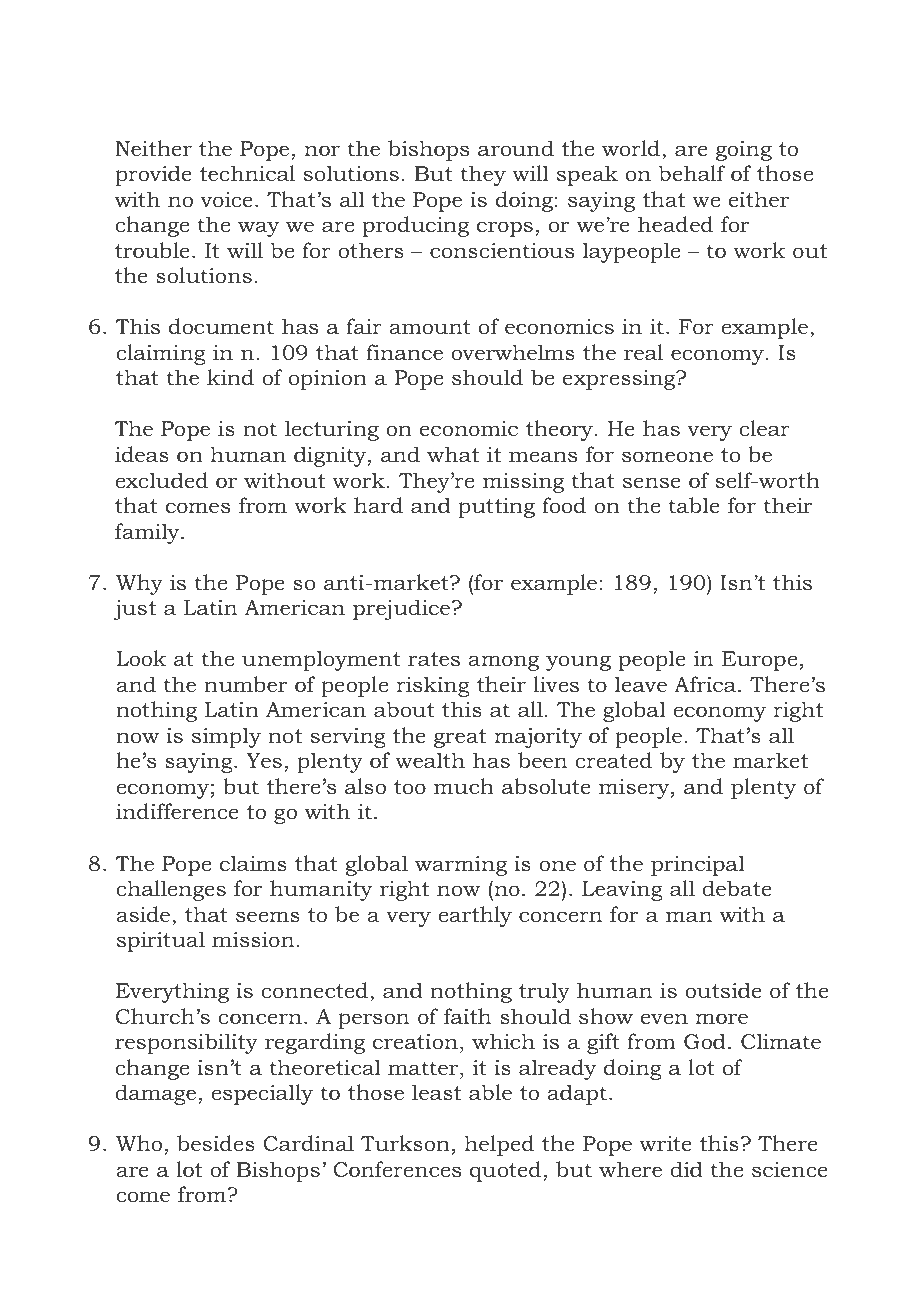 The width and height of the image is (924, 1308). What do you see at coordinates (227, 200) in the image?
I see `voice` at bounding box center [227, 200].
